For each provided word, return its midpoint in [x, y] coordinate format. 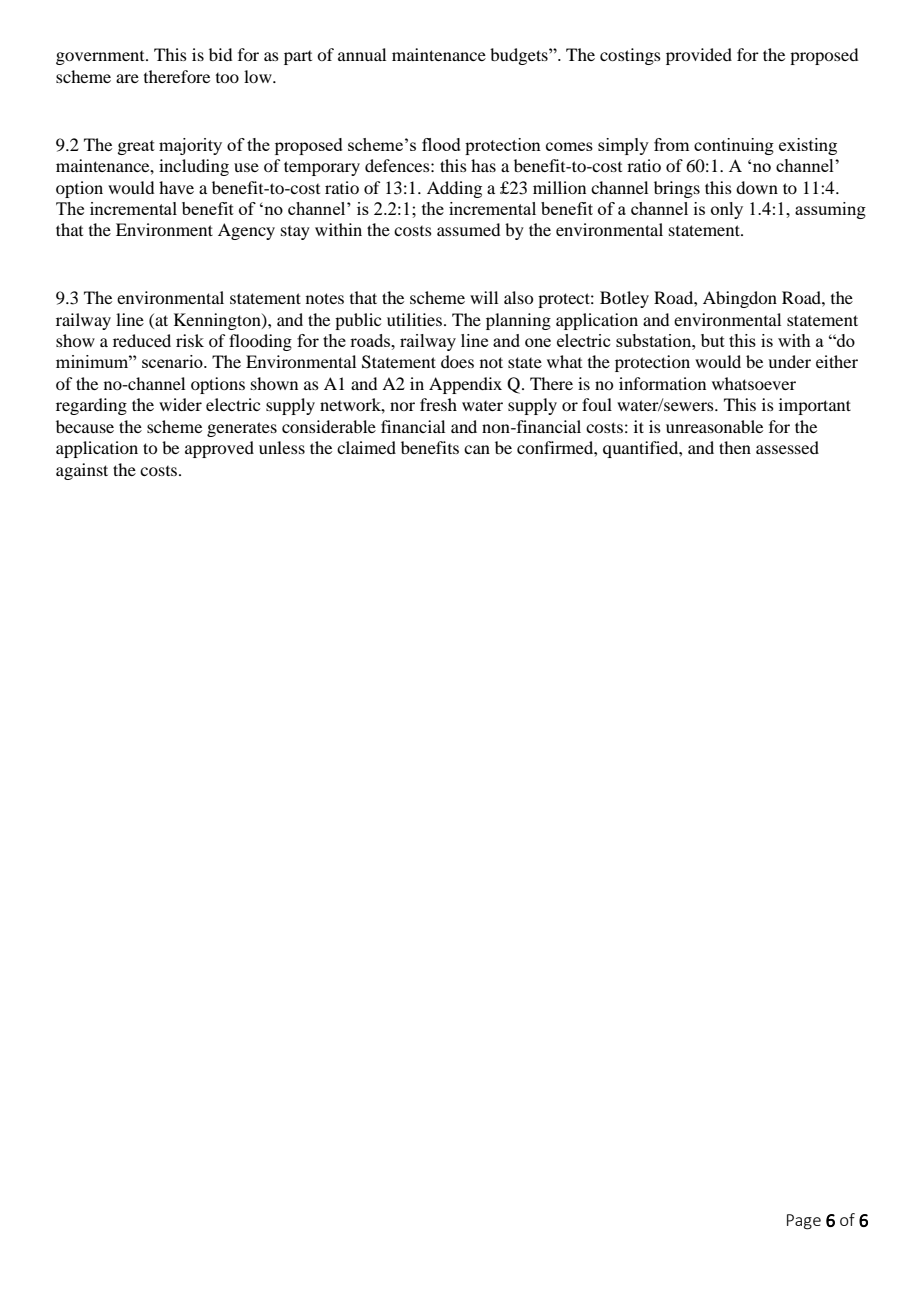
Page [804, 1222]
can [477, 449]
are [127, 78]
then [735, 447]
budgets [520, 56]
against [82, 471]
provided [699, 56]
